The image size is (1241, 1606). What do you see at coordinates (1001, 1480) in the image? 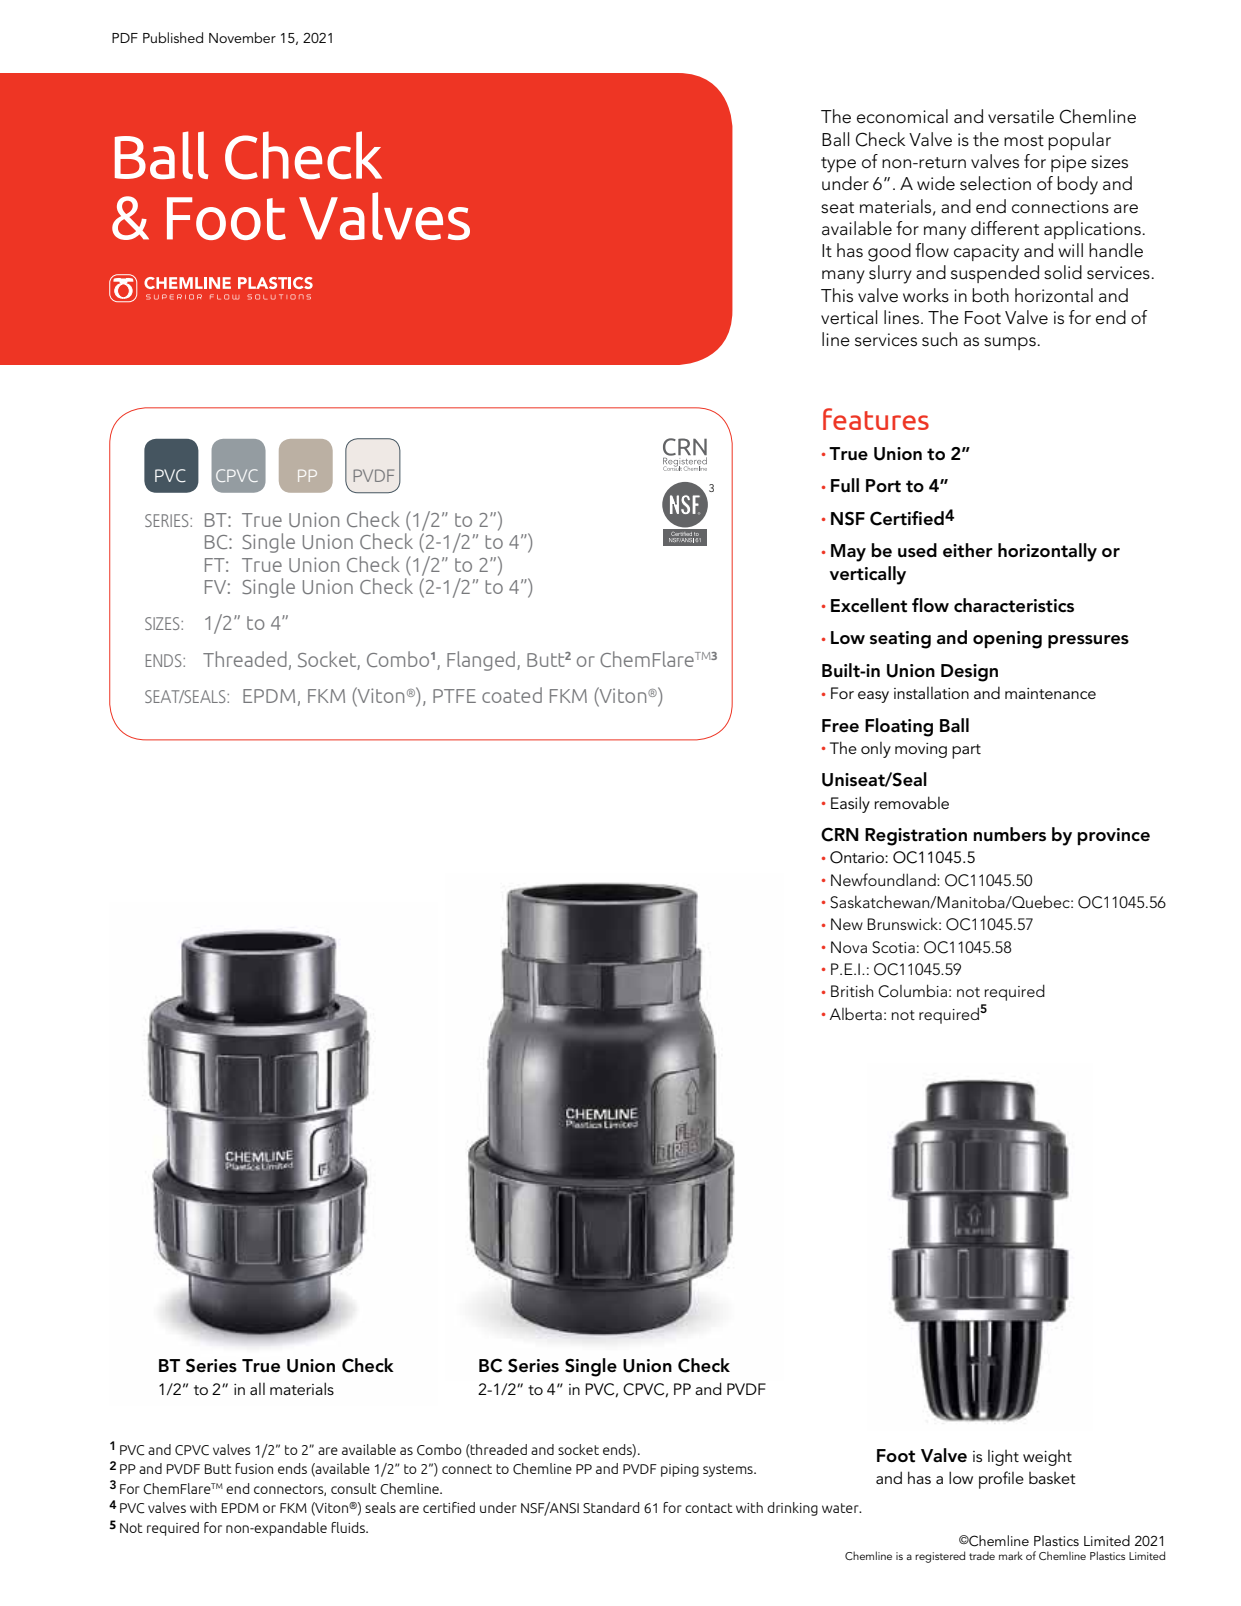
I see `profile` at bounding box center [1001, 1480].
